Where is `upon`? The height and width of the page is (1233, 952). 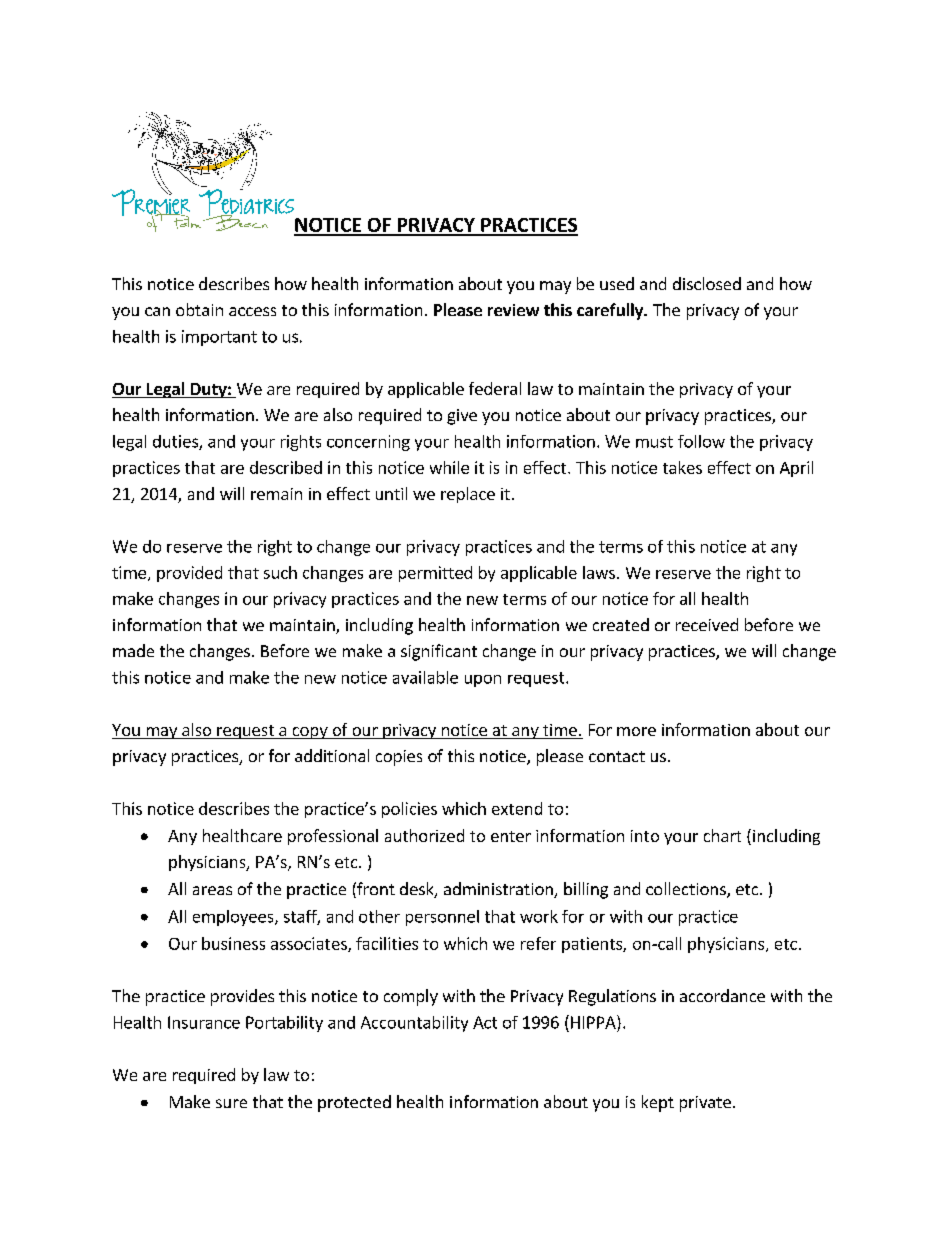 upon is located at coordinates (483, 681).
